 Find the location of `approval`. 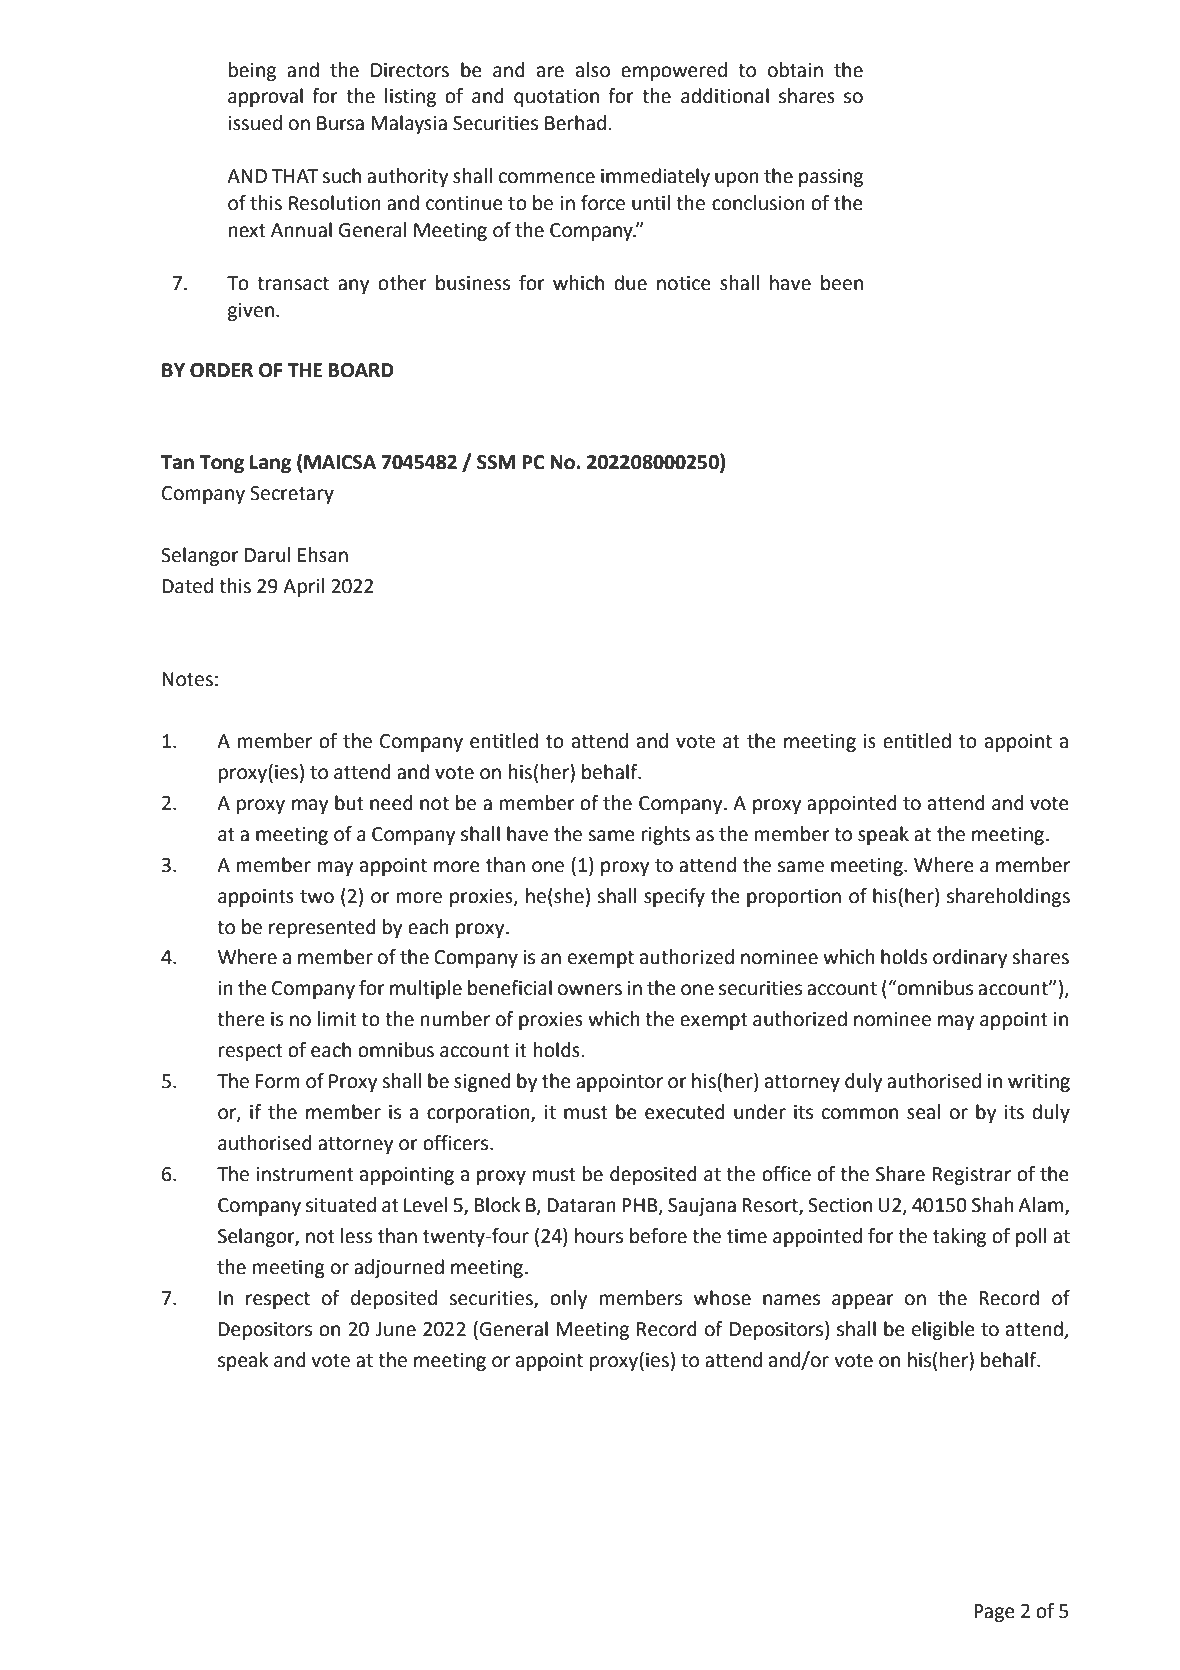

approval is located at coordinates (265, 97).
